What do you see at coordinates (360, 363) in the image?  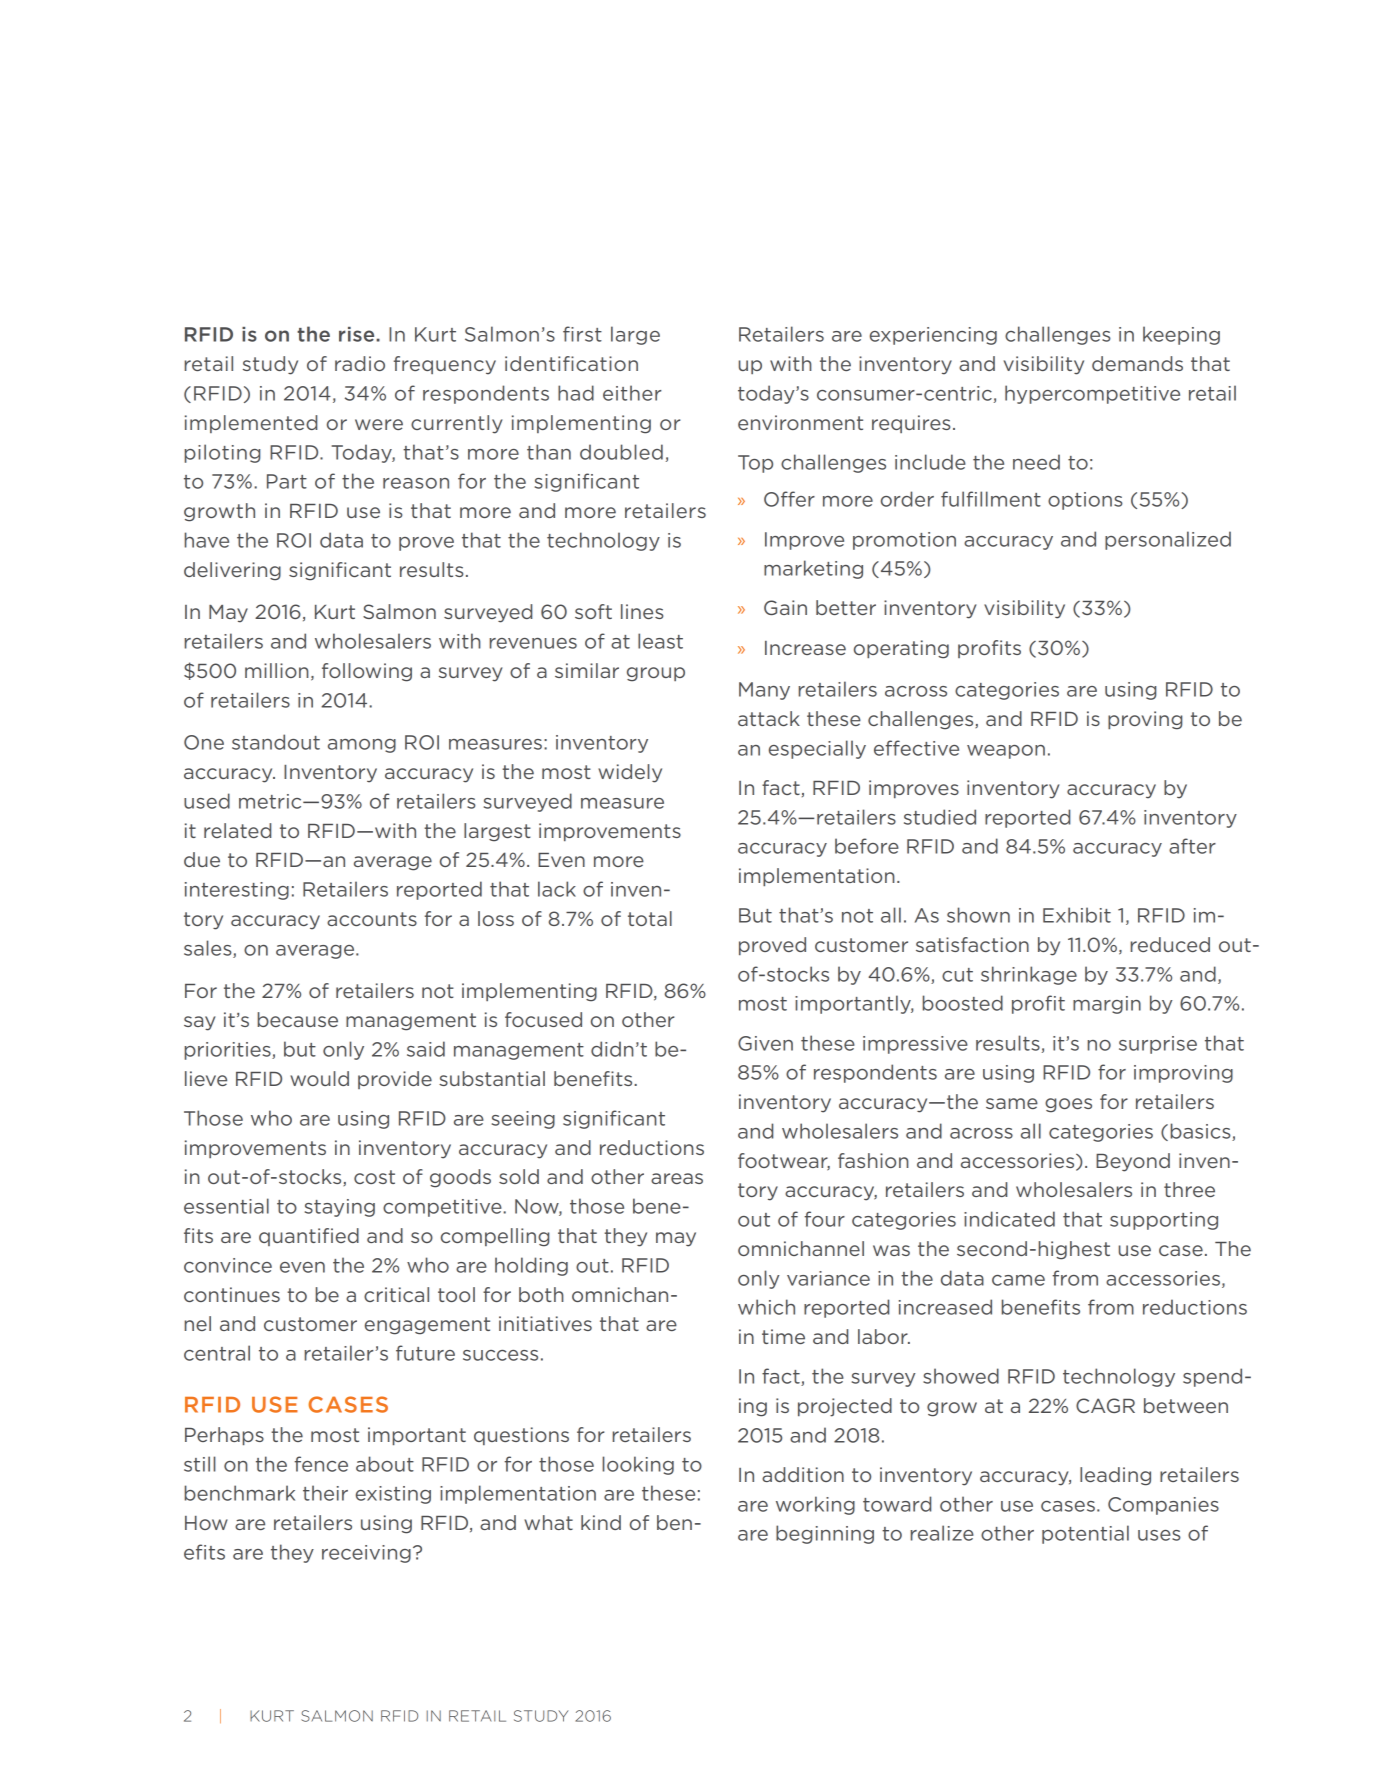 I see `radio` at bounding box center [360, 363].
